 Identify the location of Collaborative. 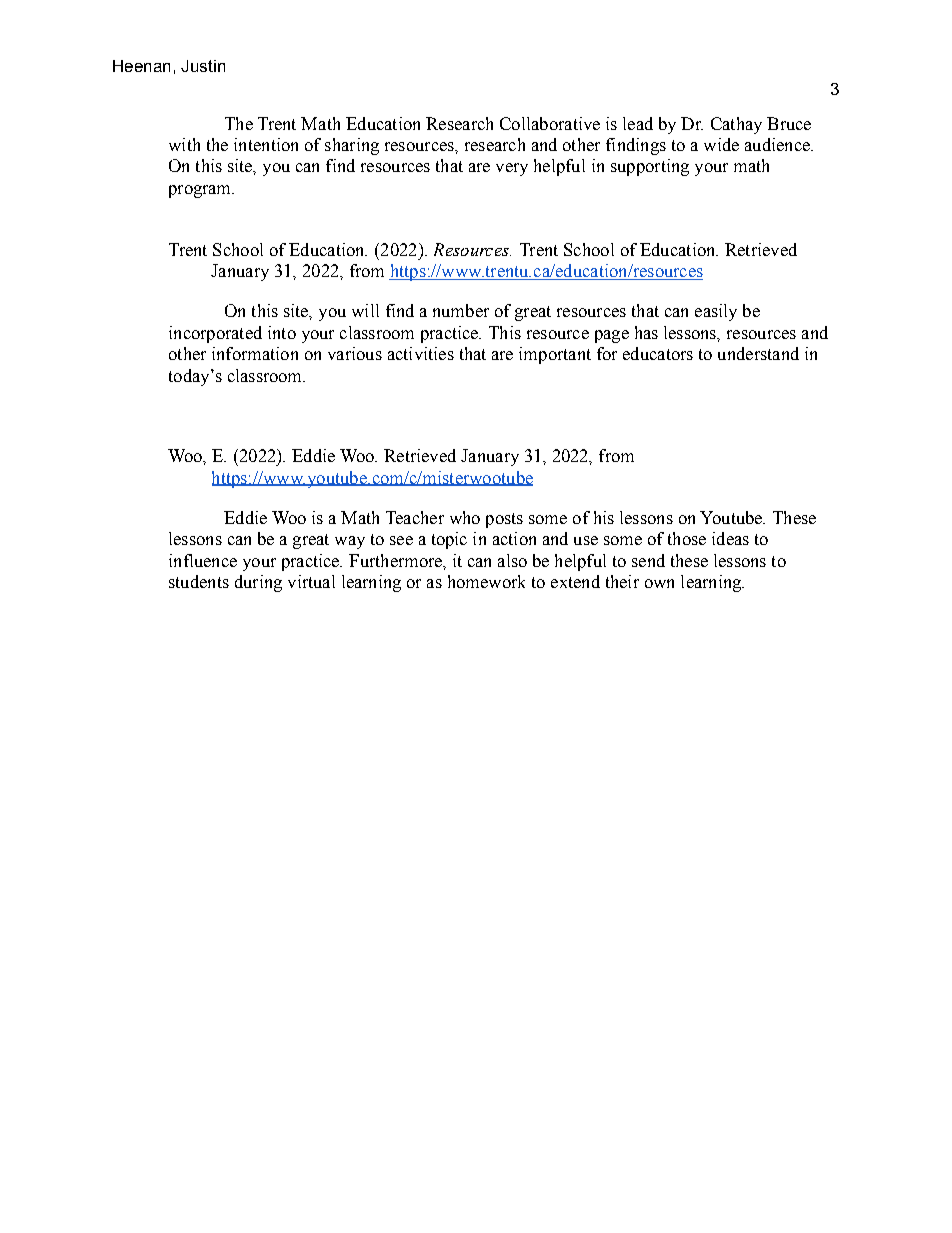
(550, 123).
